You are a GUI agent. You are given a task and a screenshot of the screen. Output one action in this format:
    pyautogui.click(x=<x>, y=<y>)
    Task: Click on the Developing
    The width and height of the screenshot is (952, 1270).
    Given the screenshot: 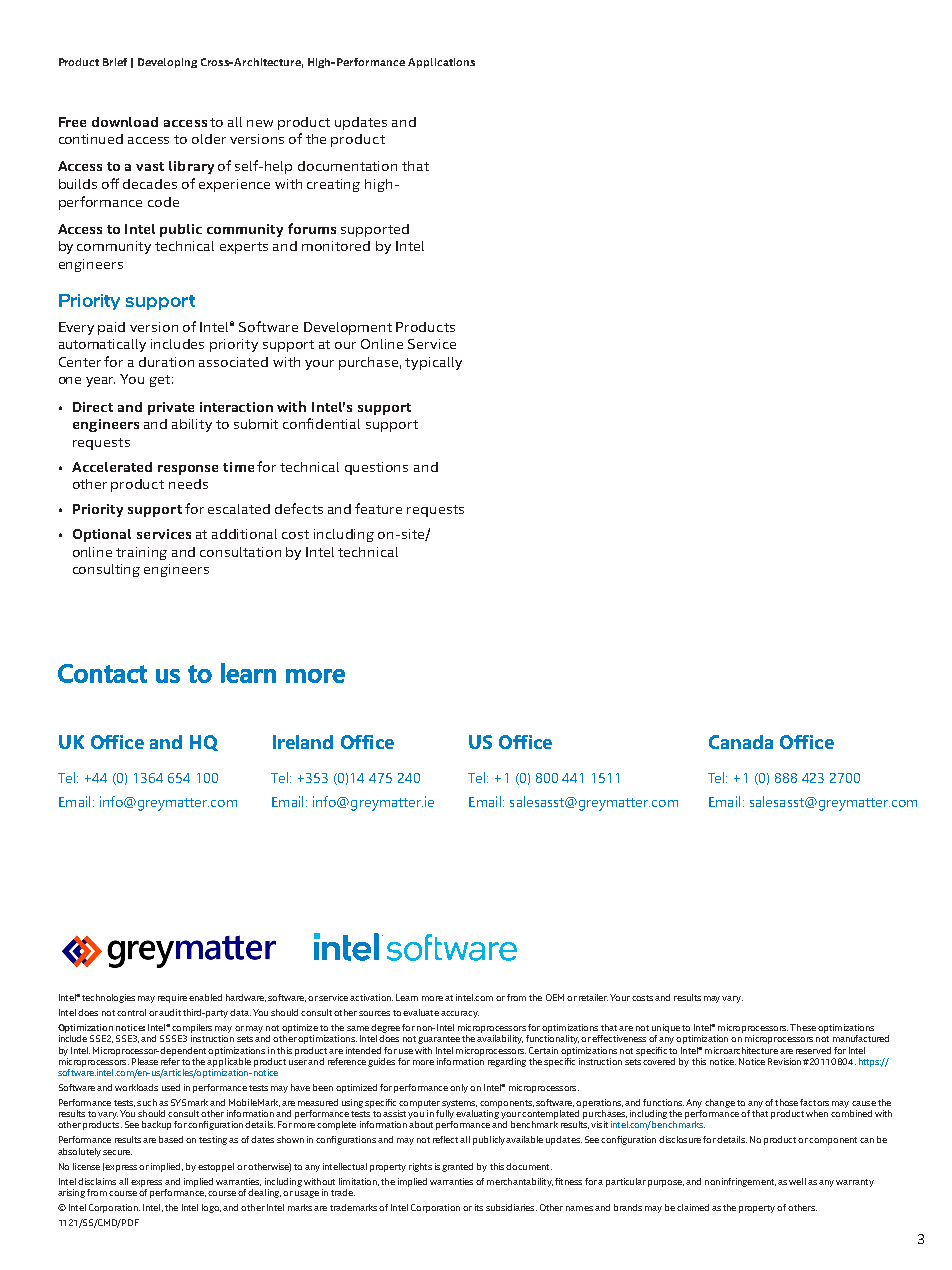 What is the action you would take?
    pyautogui.click(x=167, y=63)
